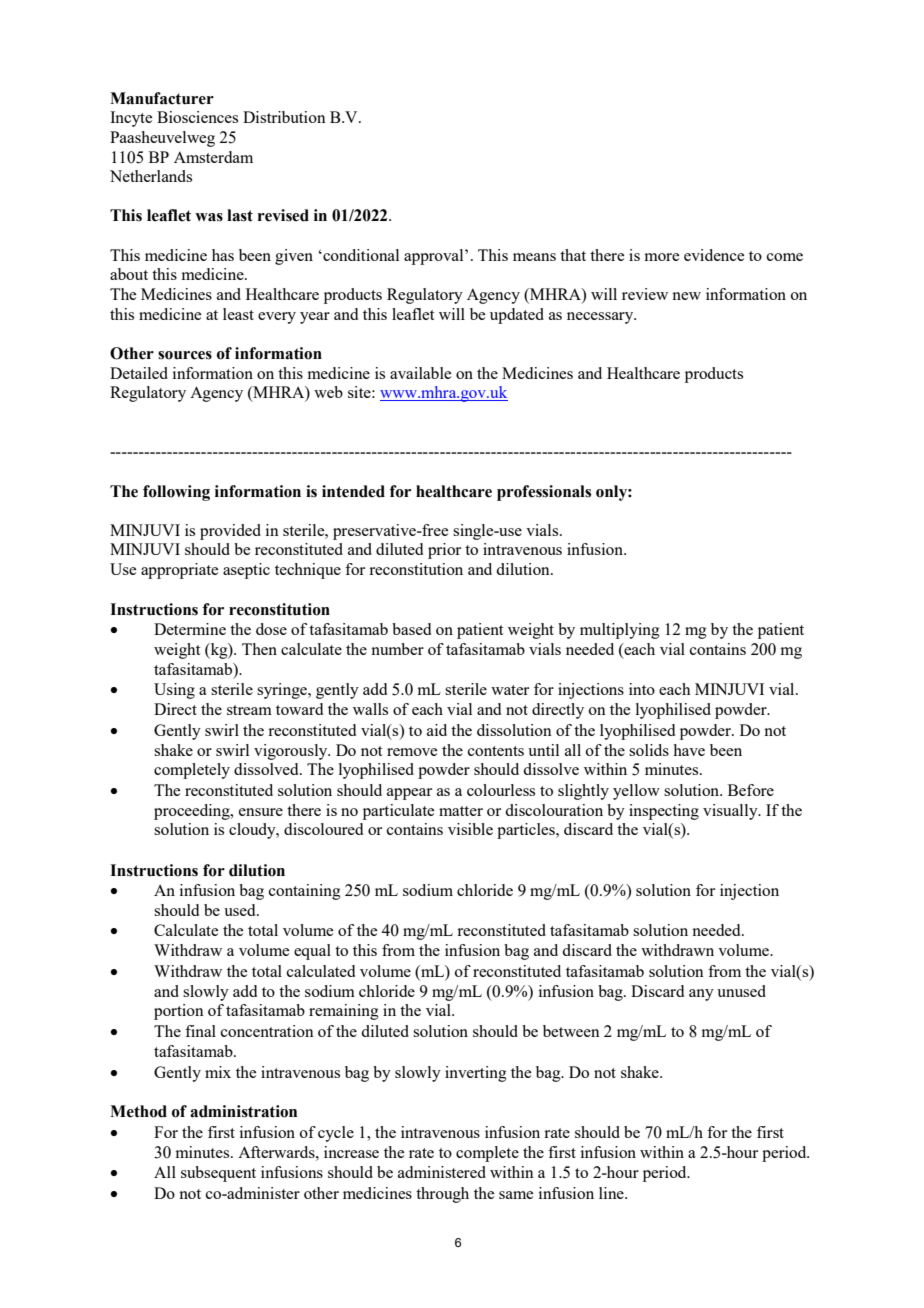  Describe the element at coordinates (190, 629) in the document. I see `Determine` at that location.
